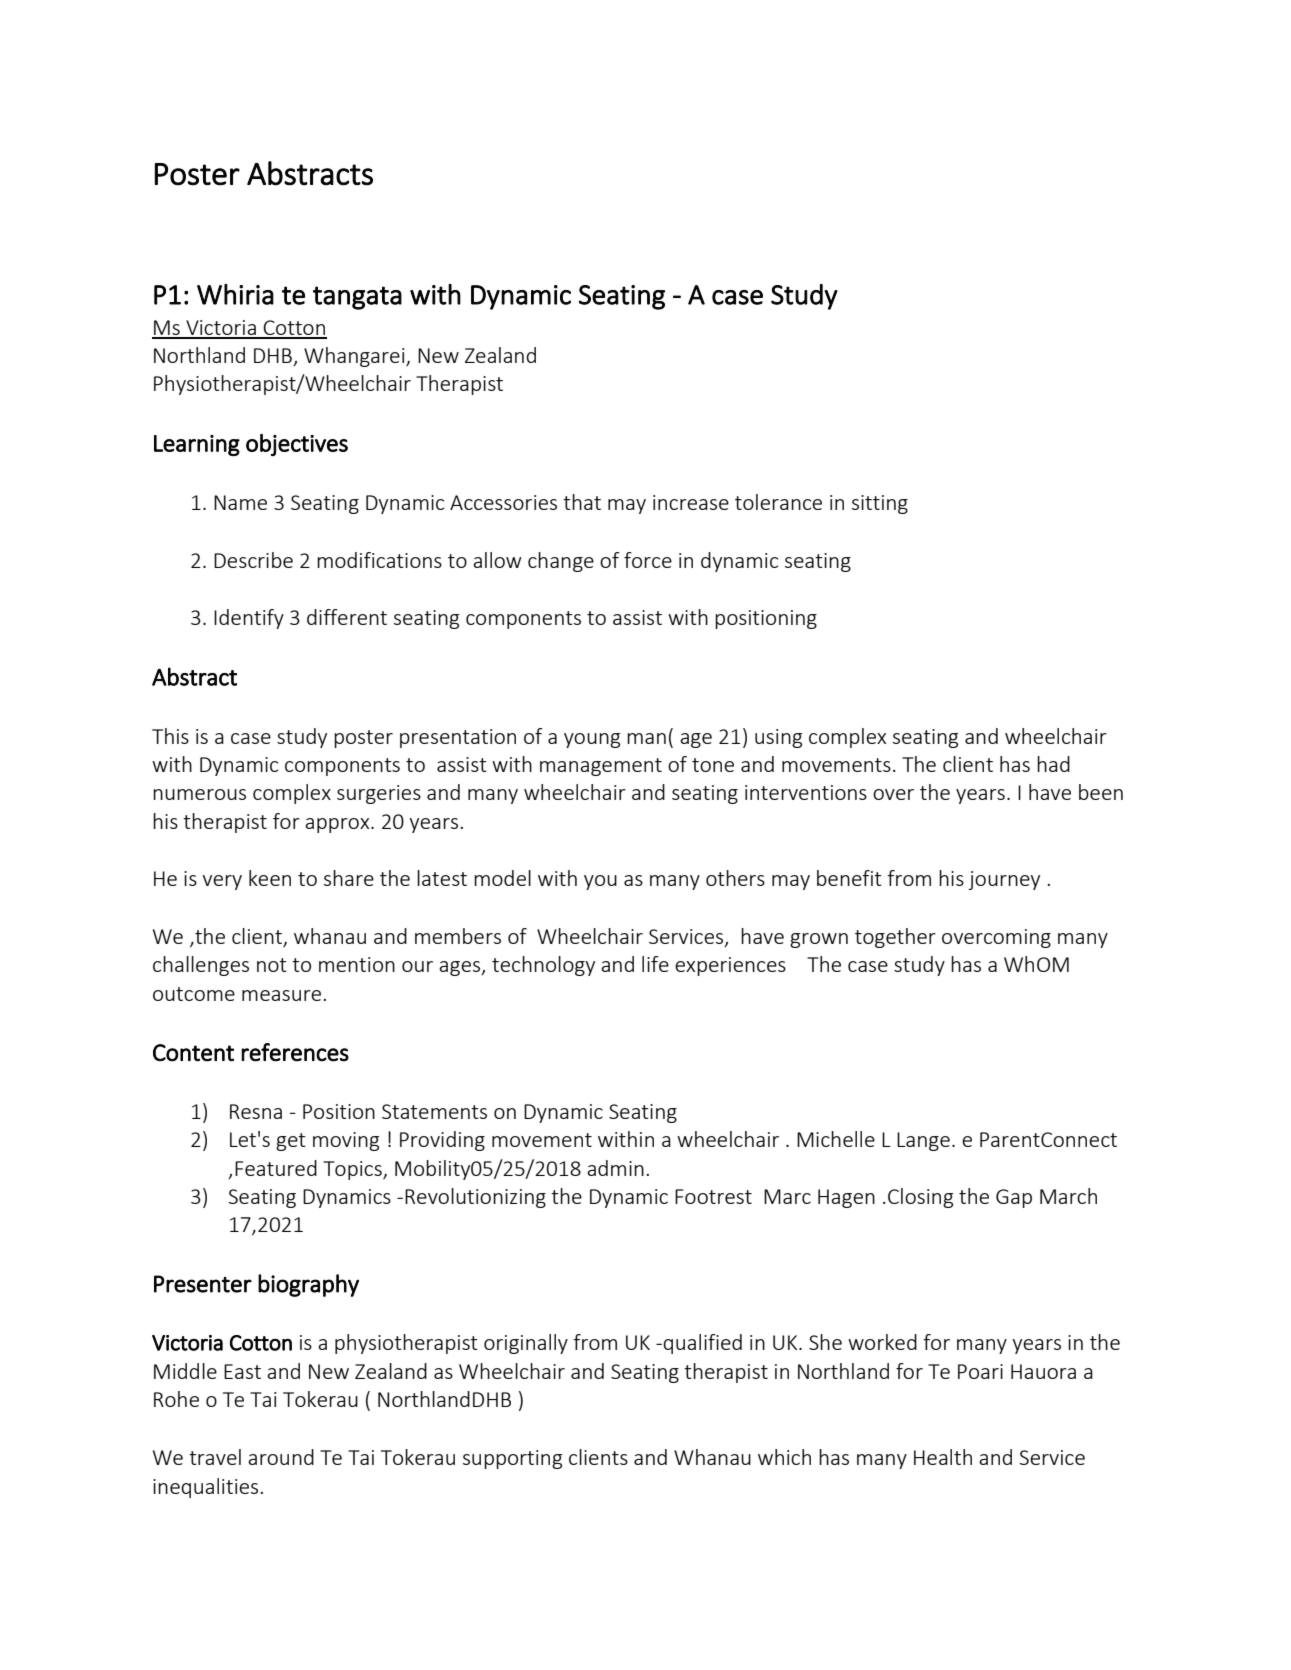 The width and height of the document is (1291, 1670). I want to click on approx, so click(338, 825).
